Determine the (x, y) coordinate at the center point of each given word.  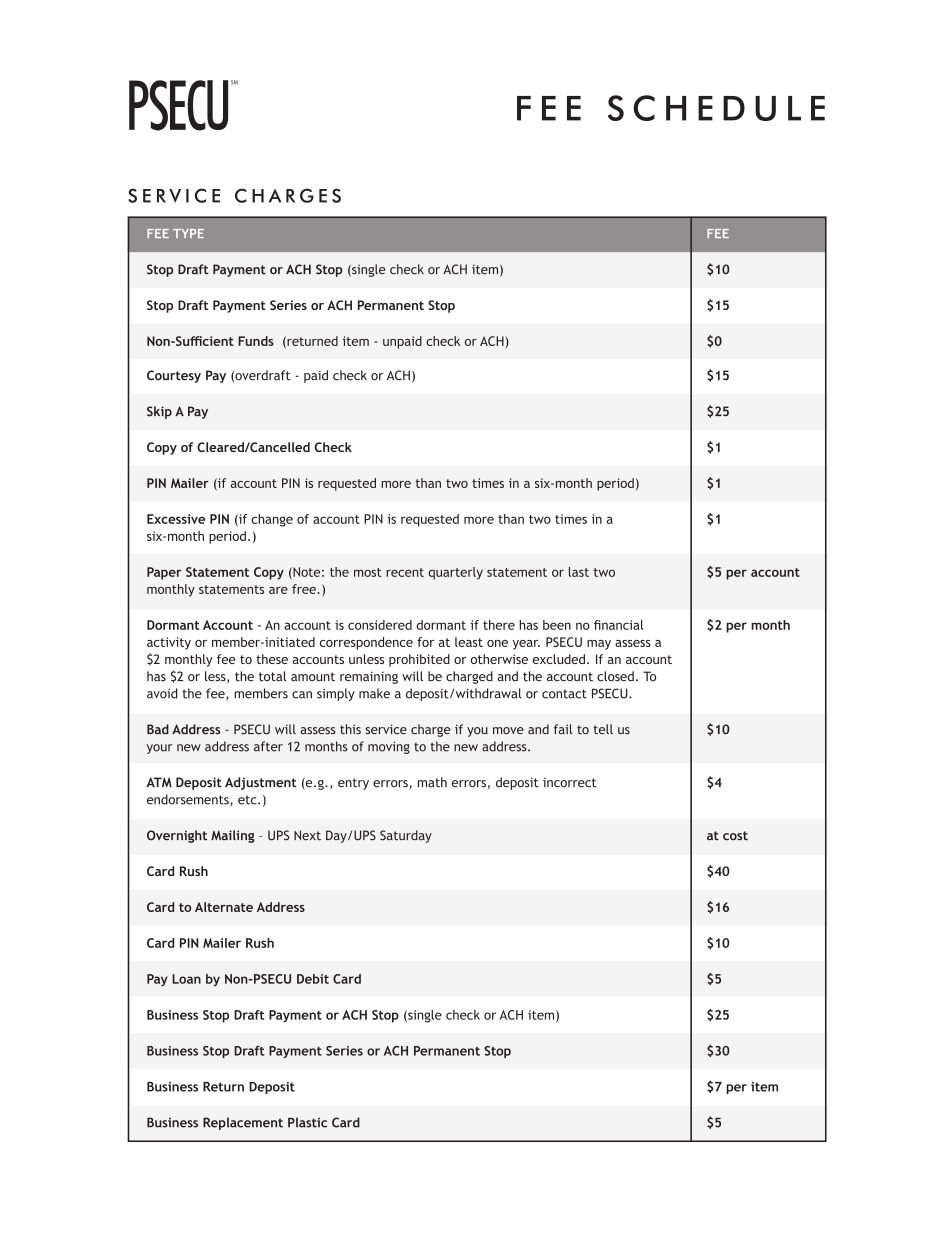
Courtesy (174, 376)
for (425, 642)
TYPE (188, 233)
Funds (256, 341)
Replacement (243, 1123)
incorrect (569, 782)
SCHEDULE (716, 108)
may (599, 645)
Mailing (233, 836)
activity (169, 643)
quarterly (455, 573)
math (432, 782)
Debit (313, 979)
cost (735, 836)
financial (619, 625)
